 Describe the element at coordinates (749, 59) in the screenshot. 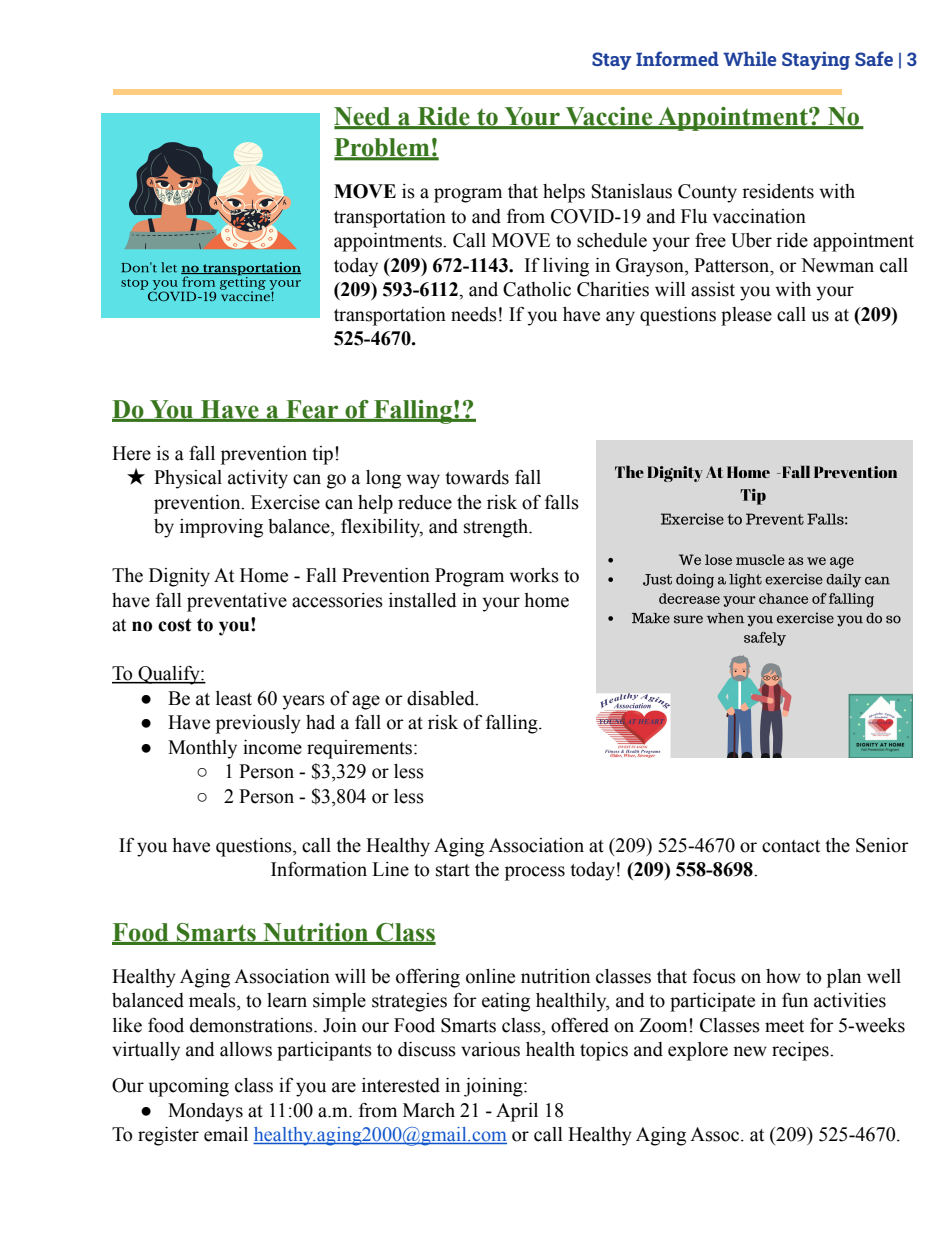

I see `While` at that location.
